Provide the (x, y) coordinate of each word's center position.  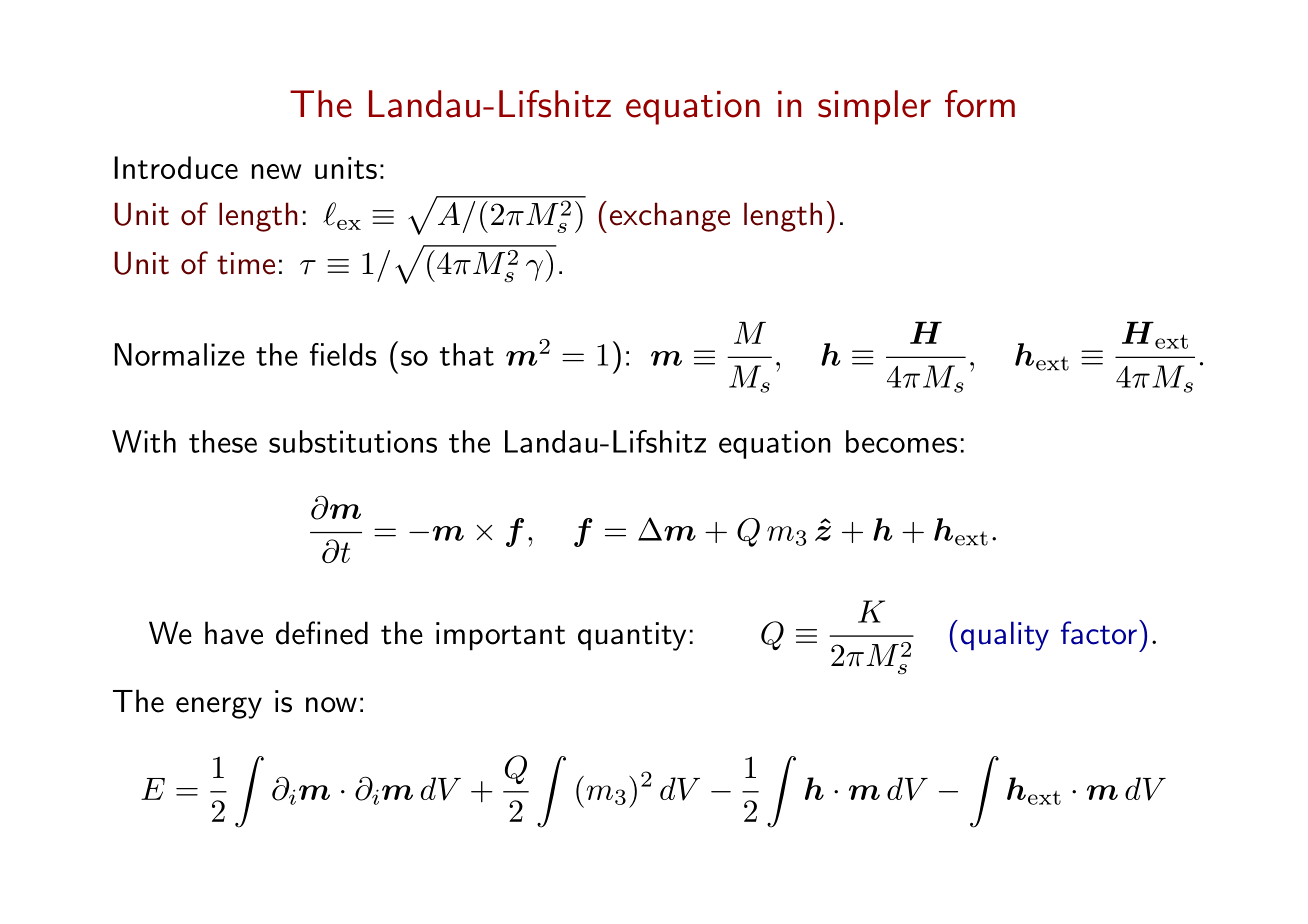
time (246, 263)
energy (219, 708)
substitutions (353, 441)
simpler (874, 107)
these (223, 441)
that (467, 354)
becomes (901, 441)
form (980, 104)
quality (1005, 636)
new (276, 171)
